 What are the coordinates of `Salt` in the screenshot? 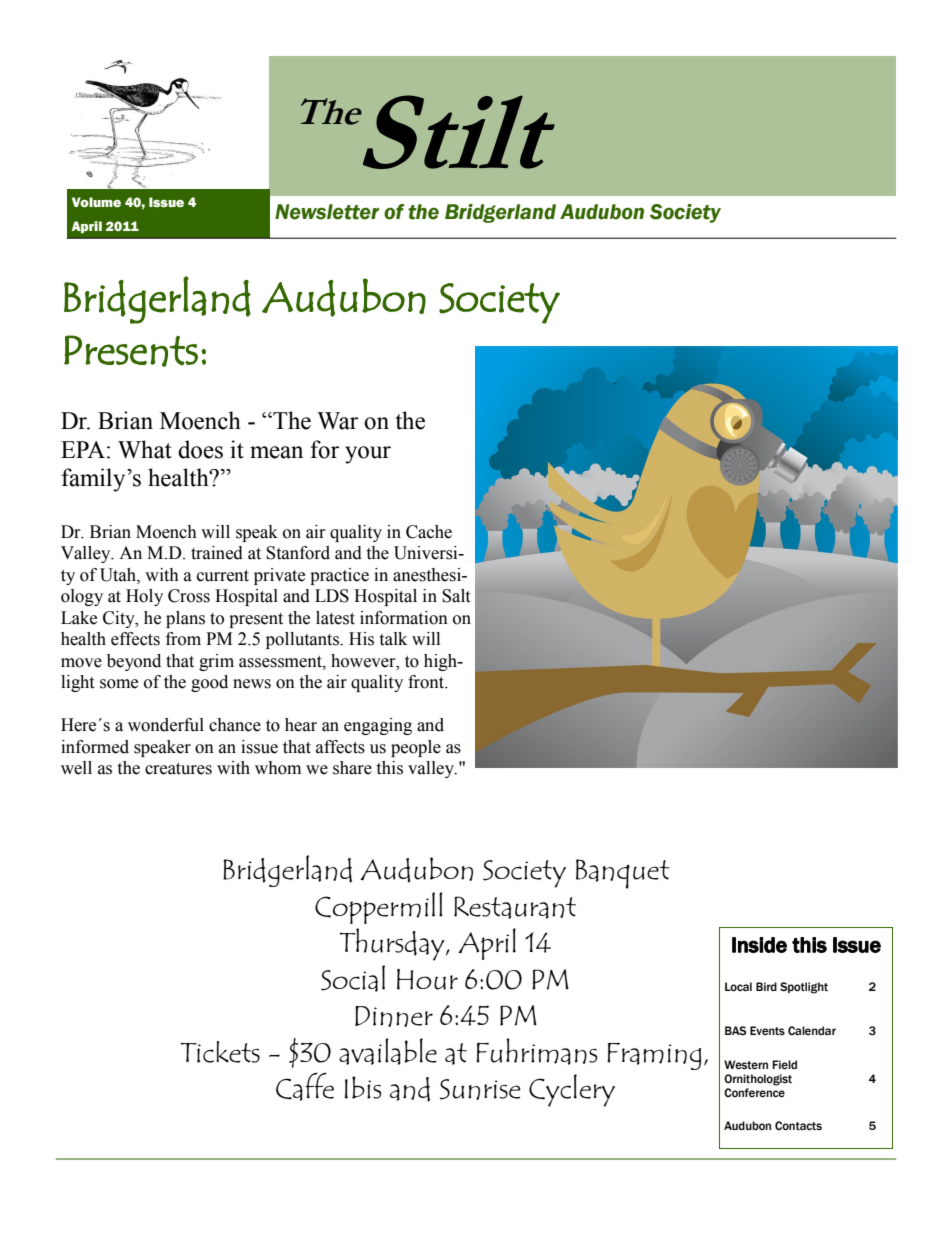 It's located at (456, 596).
